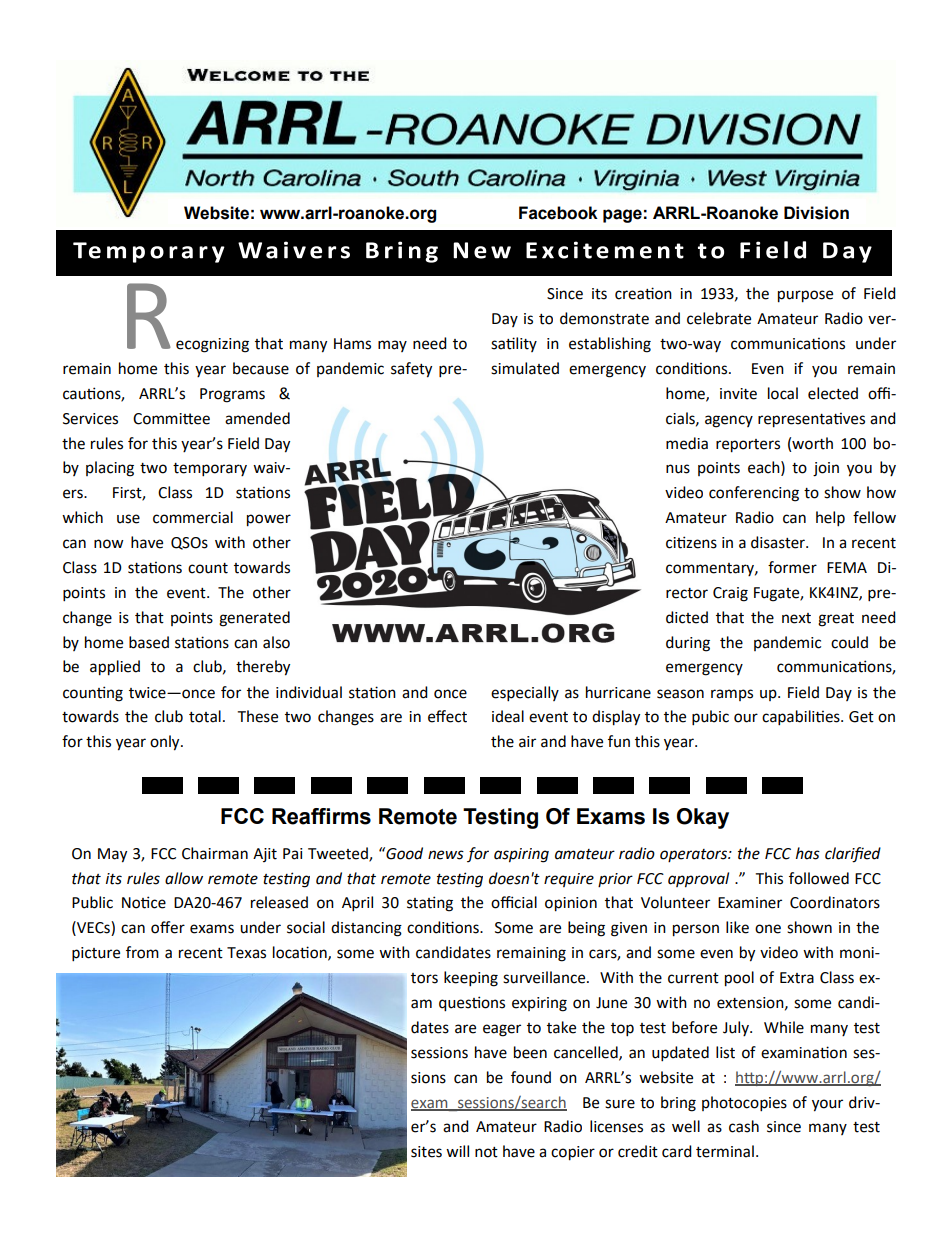 The width and height of the document is (952, 1233). What do you see at coordinates (816, 213) in the document?
I see `Division` at bounding box center [816, 213].
